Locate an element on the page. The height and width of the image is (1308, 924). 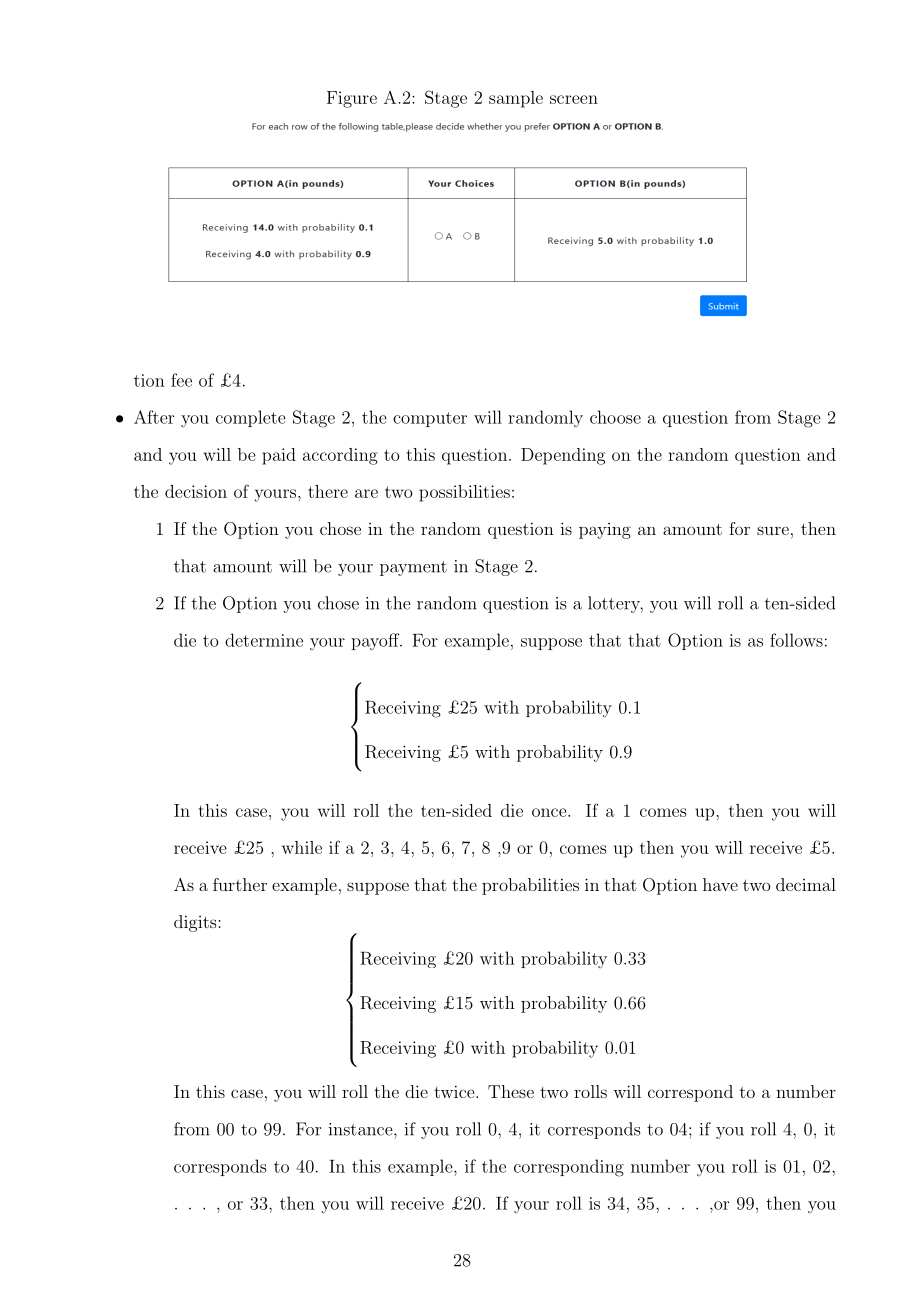
have is located at coordinates (720, 884).
